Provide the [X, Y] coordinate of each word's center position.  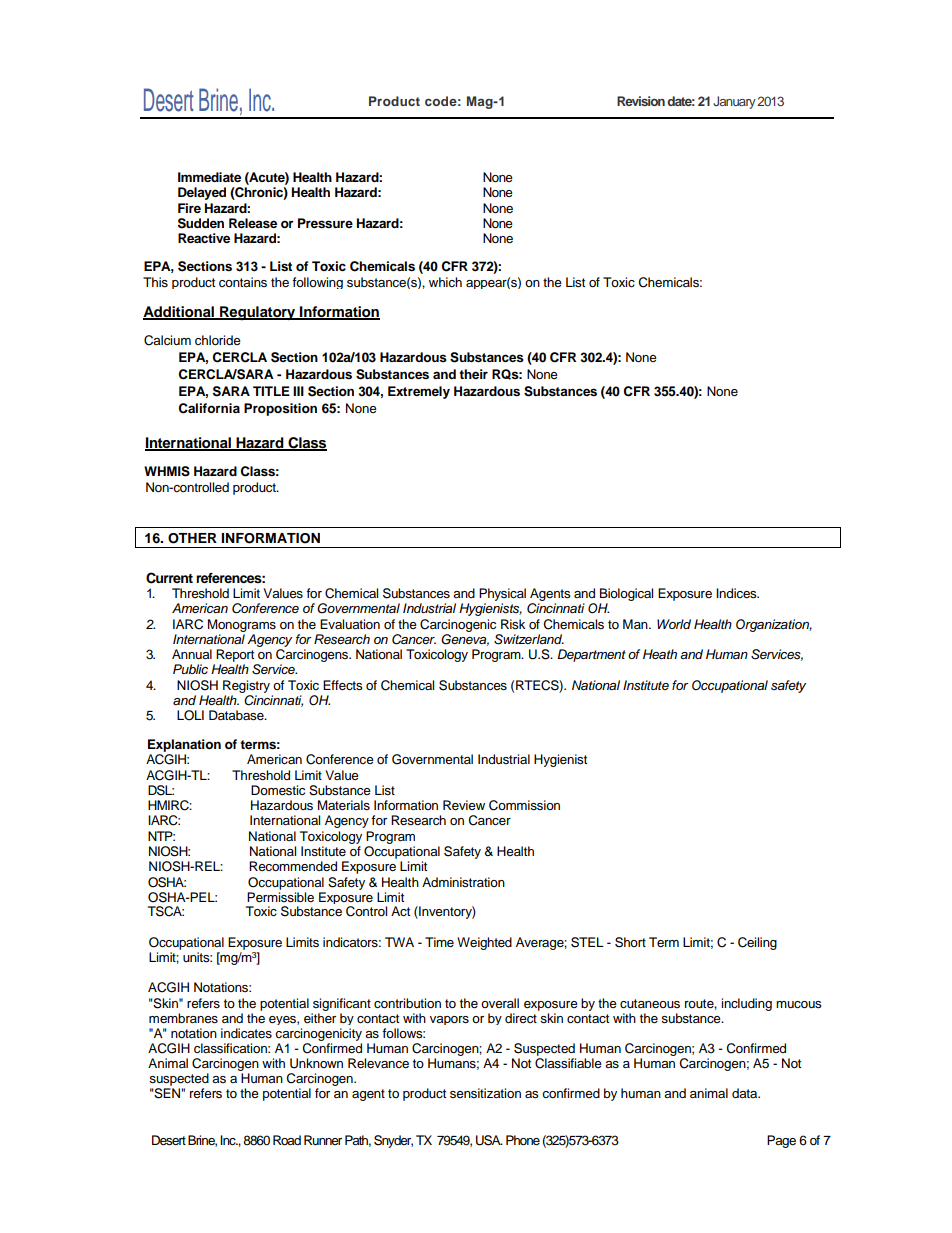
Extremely [419, 392]
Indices [737, 593]
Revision [641, 101]
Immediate [209, 177]
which [445, 282]
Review [464, 805]
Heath [660, 654]
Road [287, 1140]
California [209, 408]
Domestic [278, 790]
